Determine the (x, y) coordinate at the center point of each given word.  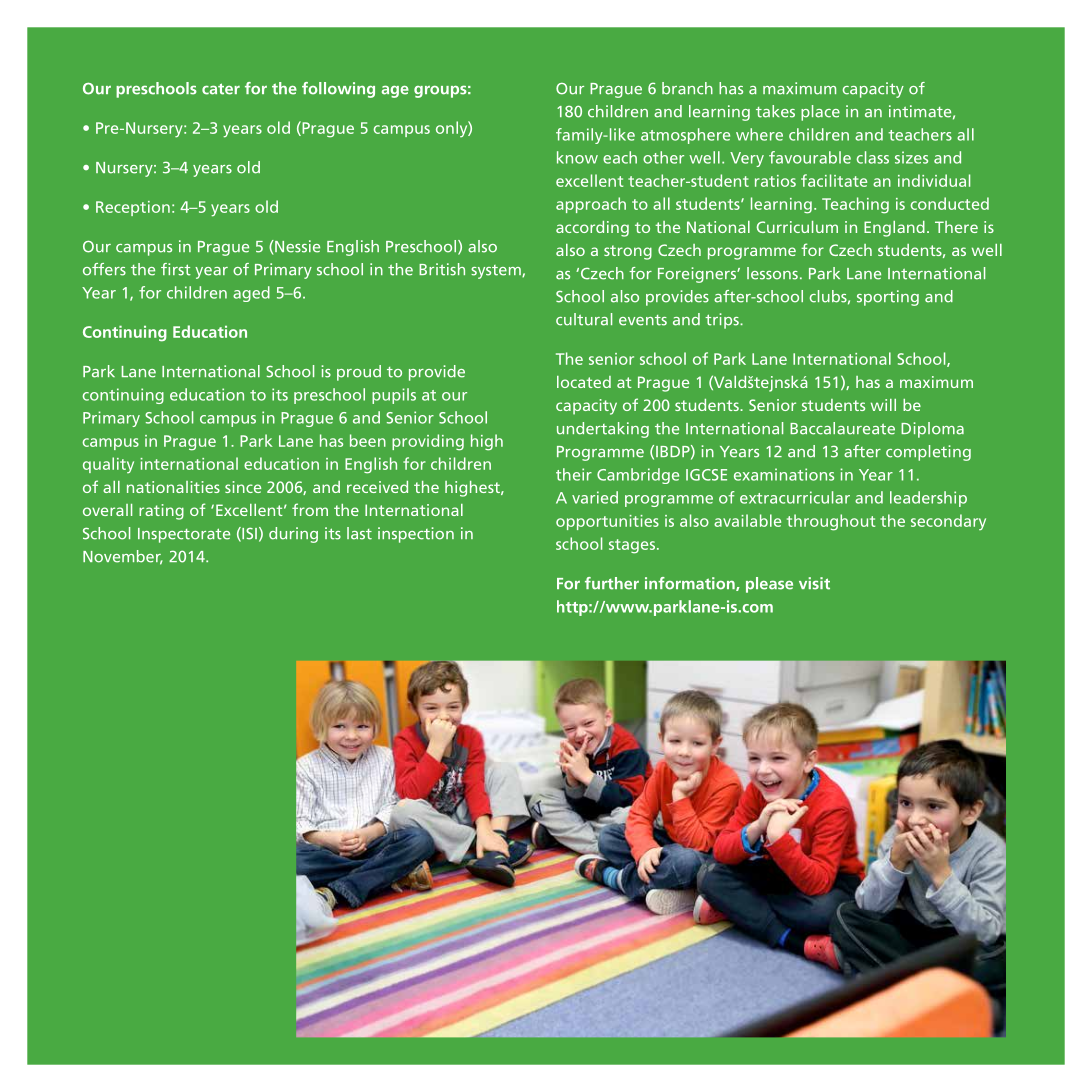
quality (108, 465)
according (592, 229)
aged (251, 294)
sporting (888, 298)
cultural (584, 319)
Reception (133, 208)
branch (687, 88)
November (123, 557)
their (574, 474)
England (894, 229)
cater (221, 89)
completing (928, 453)
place (820, 113)
